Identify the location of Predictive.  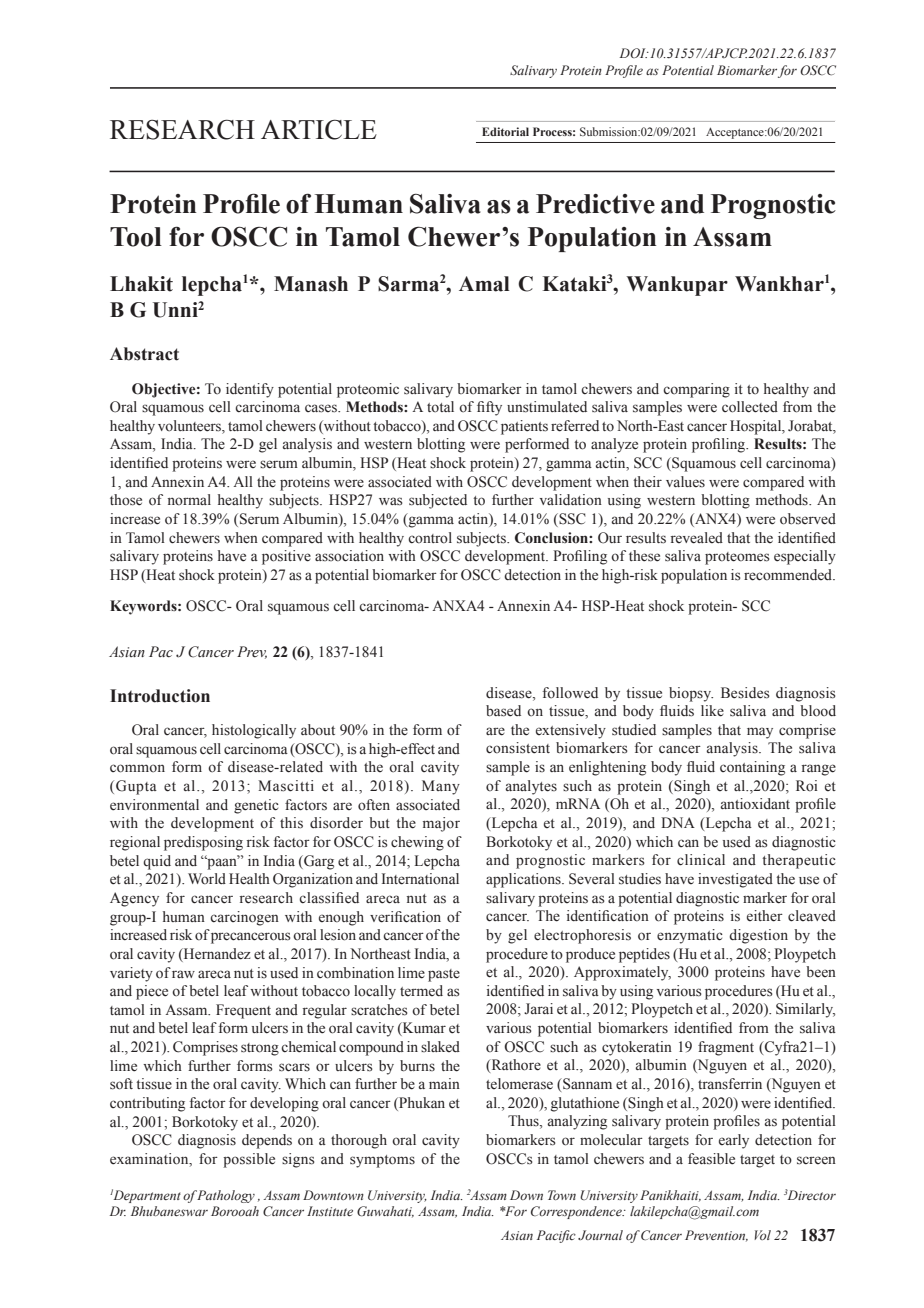
(595, 204).
